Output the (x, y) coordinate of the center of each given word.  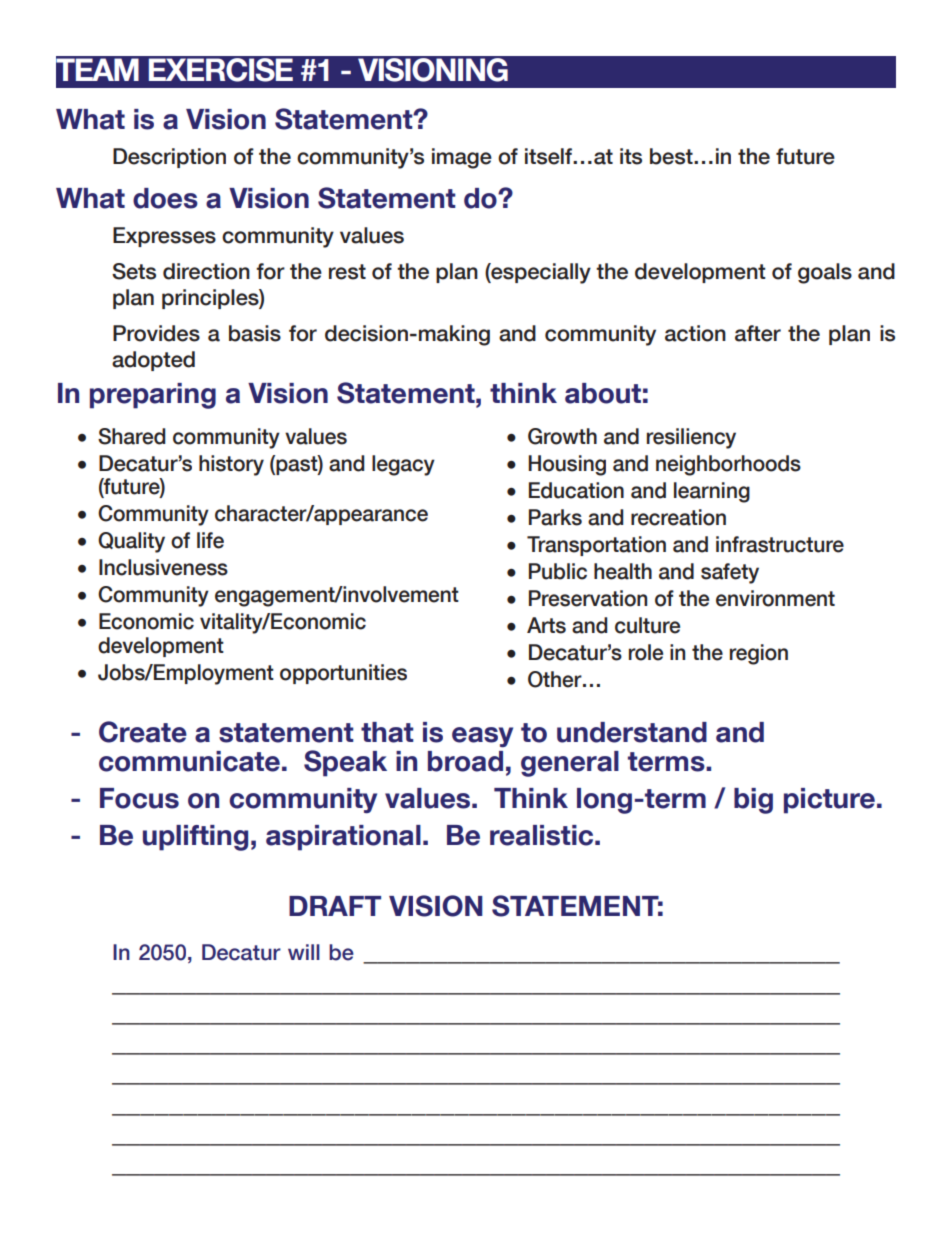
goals (825, 273)
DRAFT (335, 906)
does (165, 198)
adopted (153, 361)
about (603, 393)
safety (730, 573)
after (758, 333)
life (210, 540)
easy (482, 737)
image (462, 158)
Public (558, 571)
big (753, 801)
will (304, 952)
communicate (189, 761)
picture (829, 801)
